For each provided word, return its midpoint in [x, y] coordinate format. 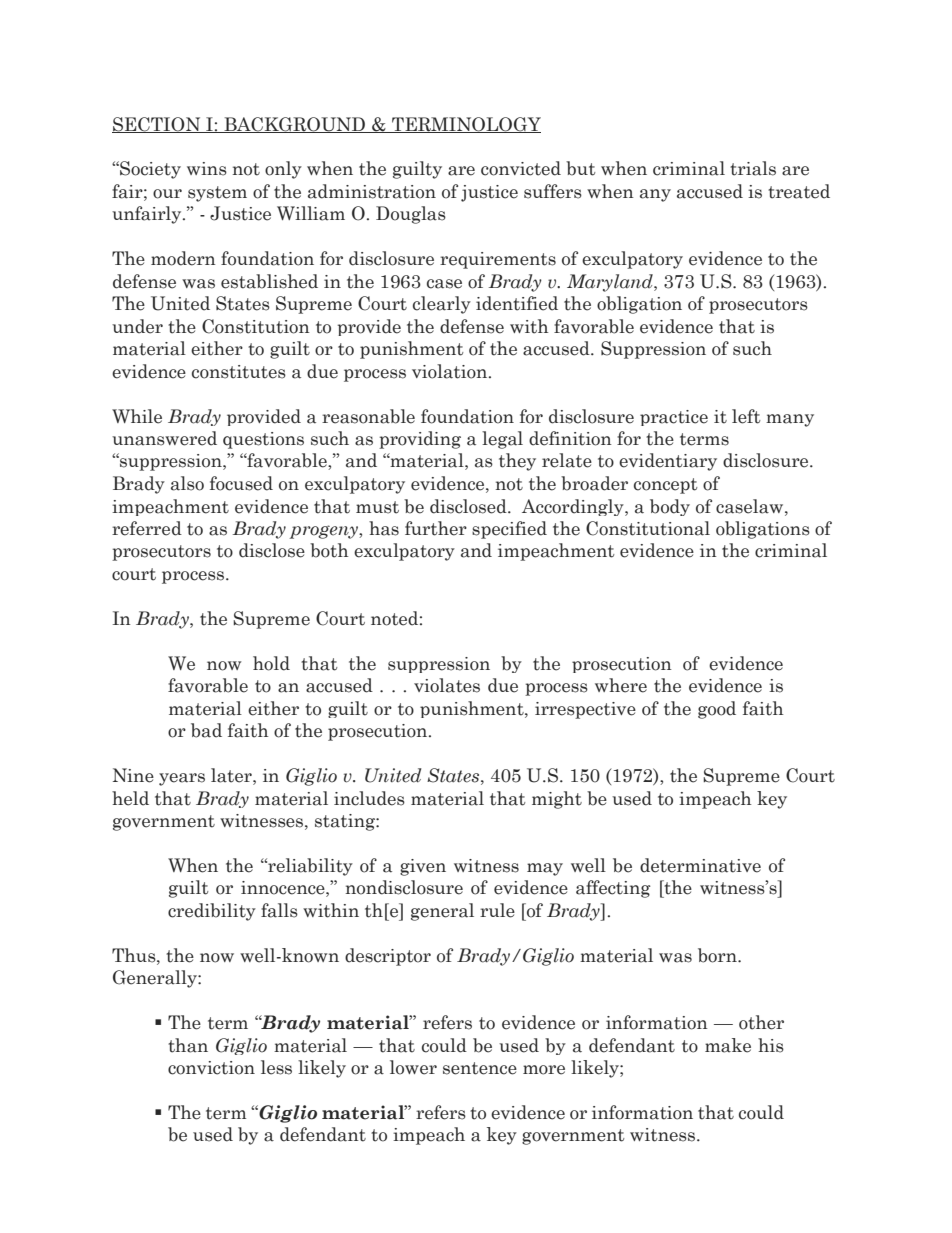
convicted [521, 168]
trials [753, 168]
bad [206, 730]
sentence [480, 1068]
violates [447, 685]
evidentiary [668, 462]
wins [207, 169]
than [188, 1045]
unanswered [164, 438]
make [728, 1045]
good [717, 710]
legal [502, 440]
